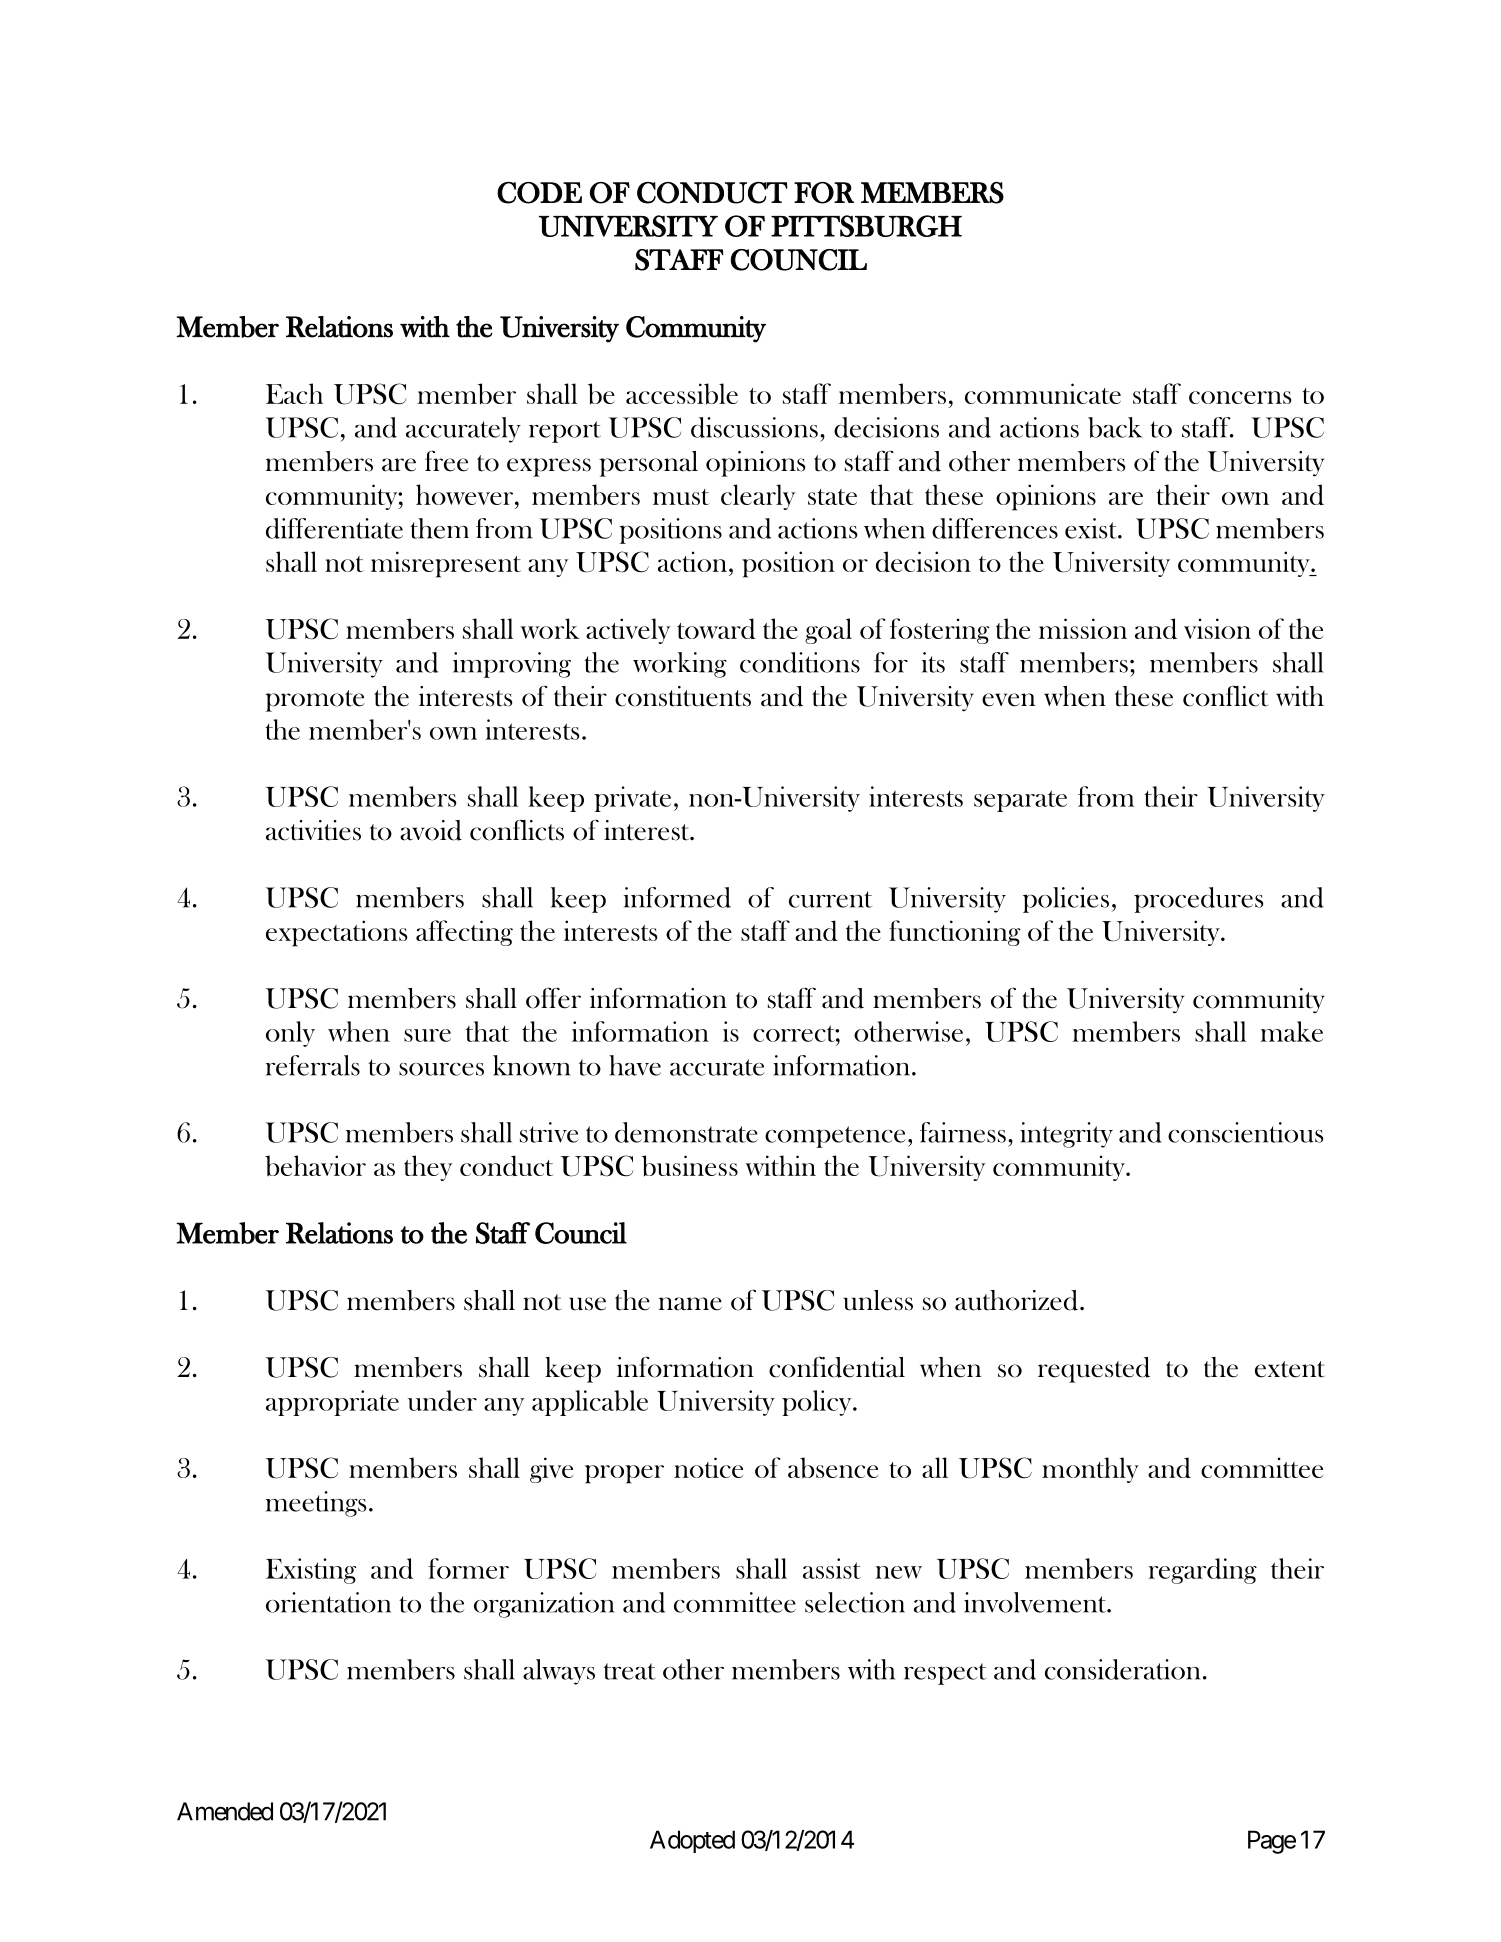 The image size is (1501, 1942). I want to click on Amended, so click(225, 1811).
